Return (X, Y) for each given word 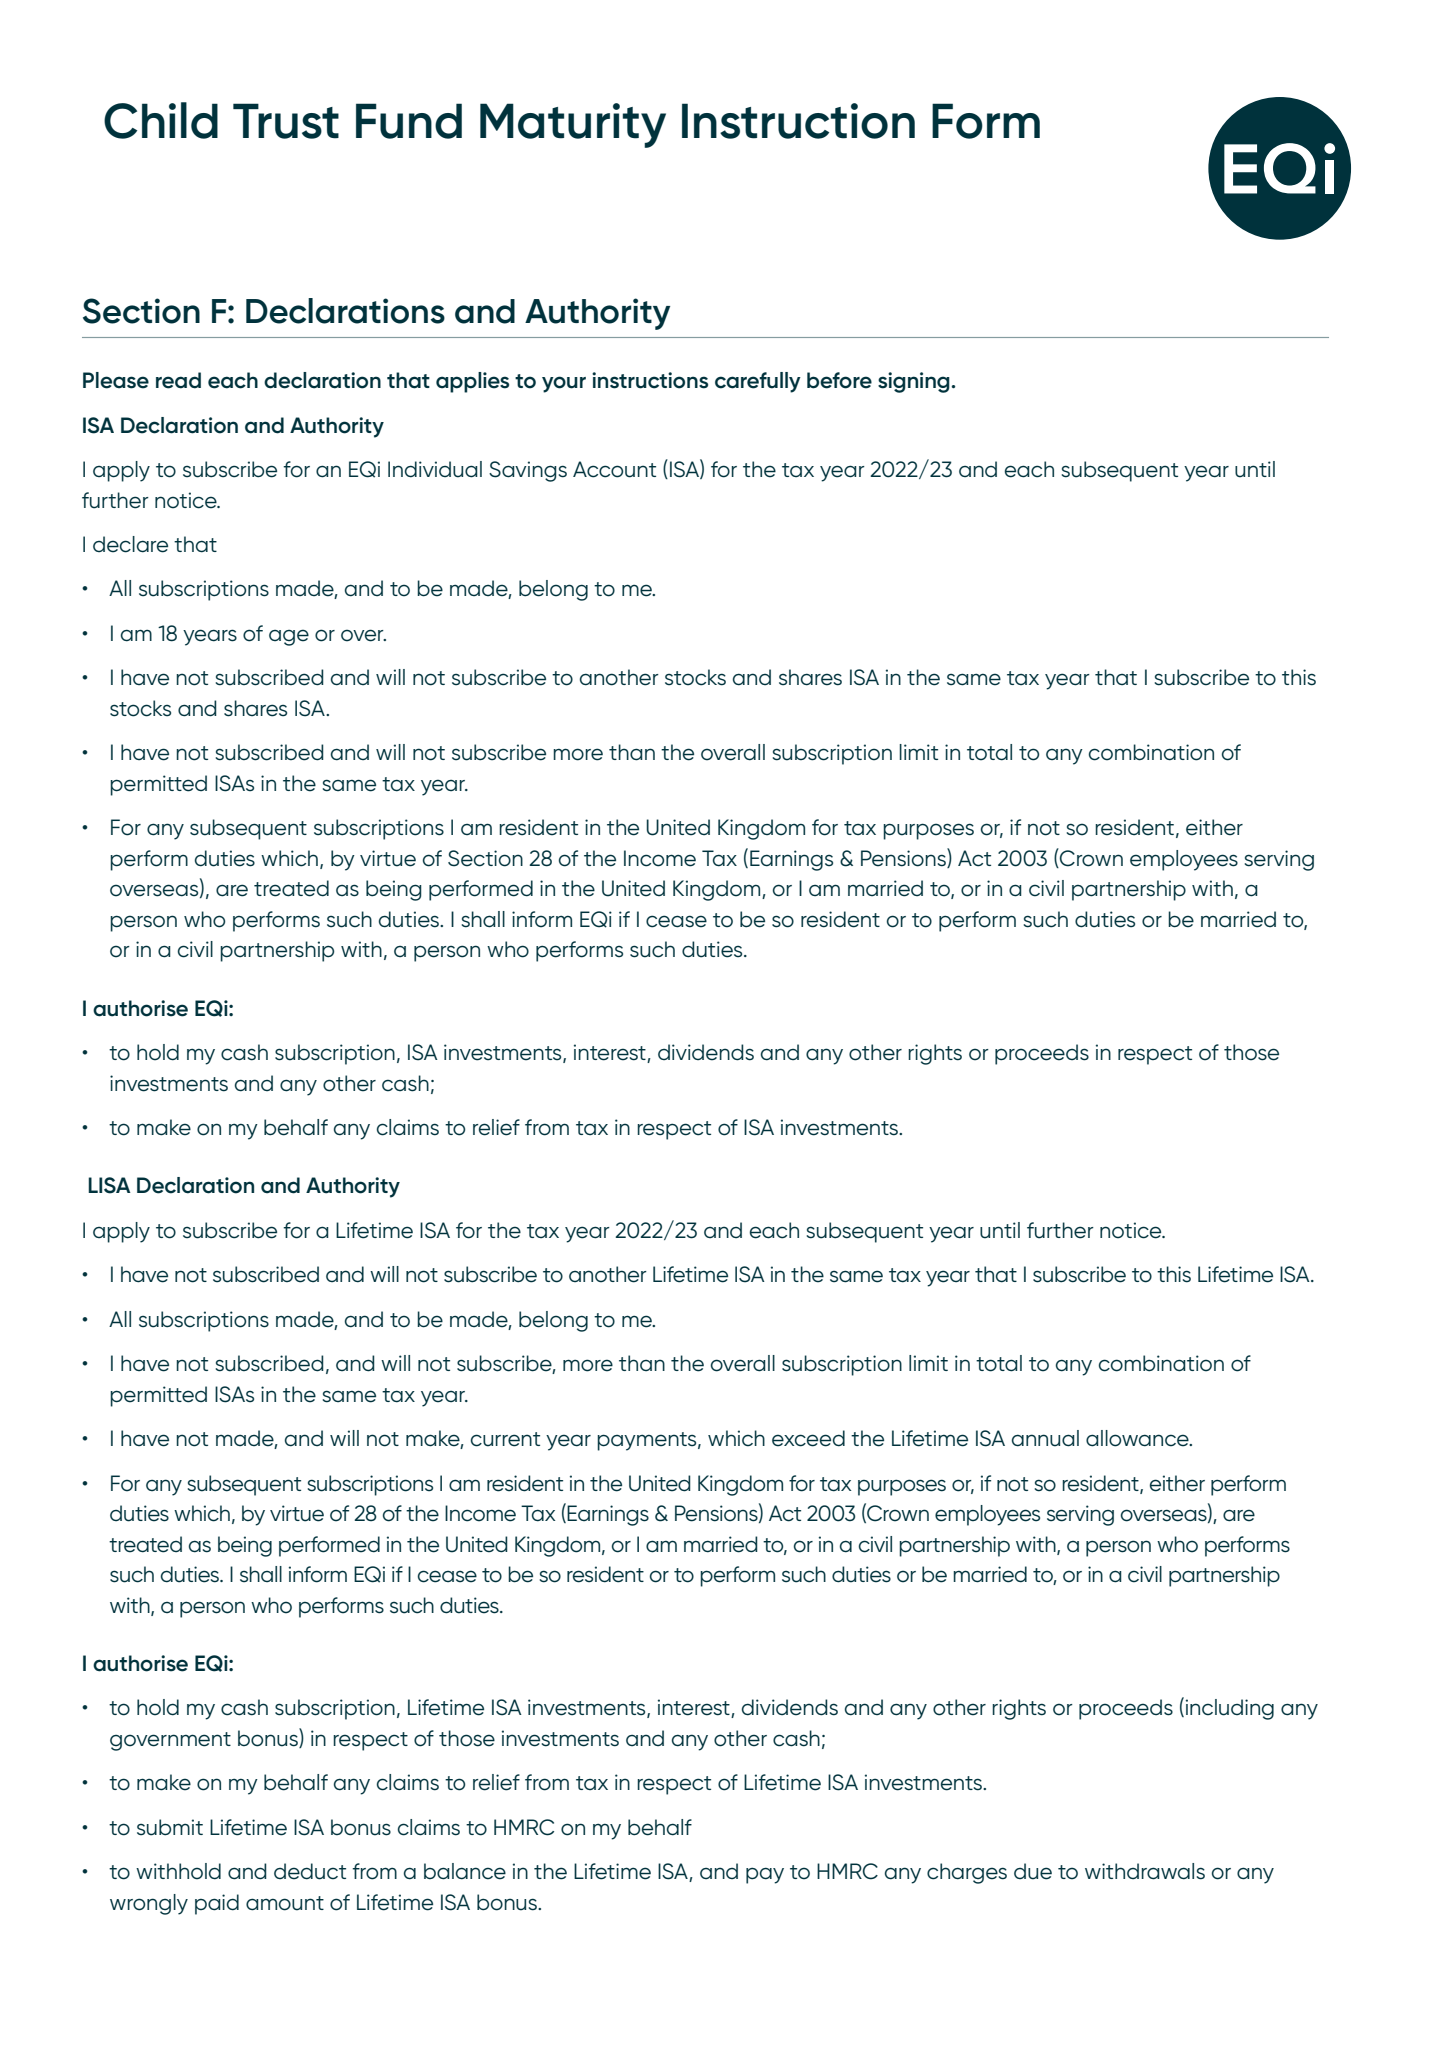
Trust (286, 121)
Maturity (573, 125)
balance (465, 1871)
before (839, 380)
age (289, 637)
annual (1045, 1438)
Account (614, 469)
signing (915, 382)
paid (217, 1904)
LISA (109, 1185)
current (505, 1439)
